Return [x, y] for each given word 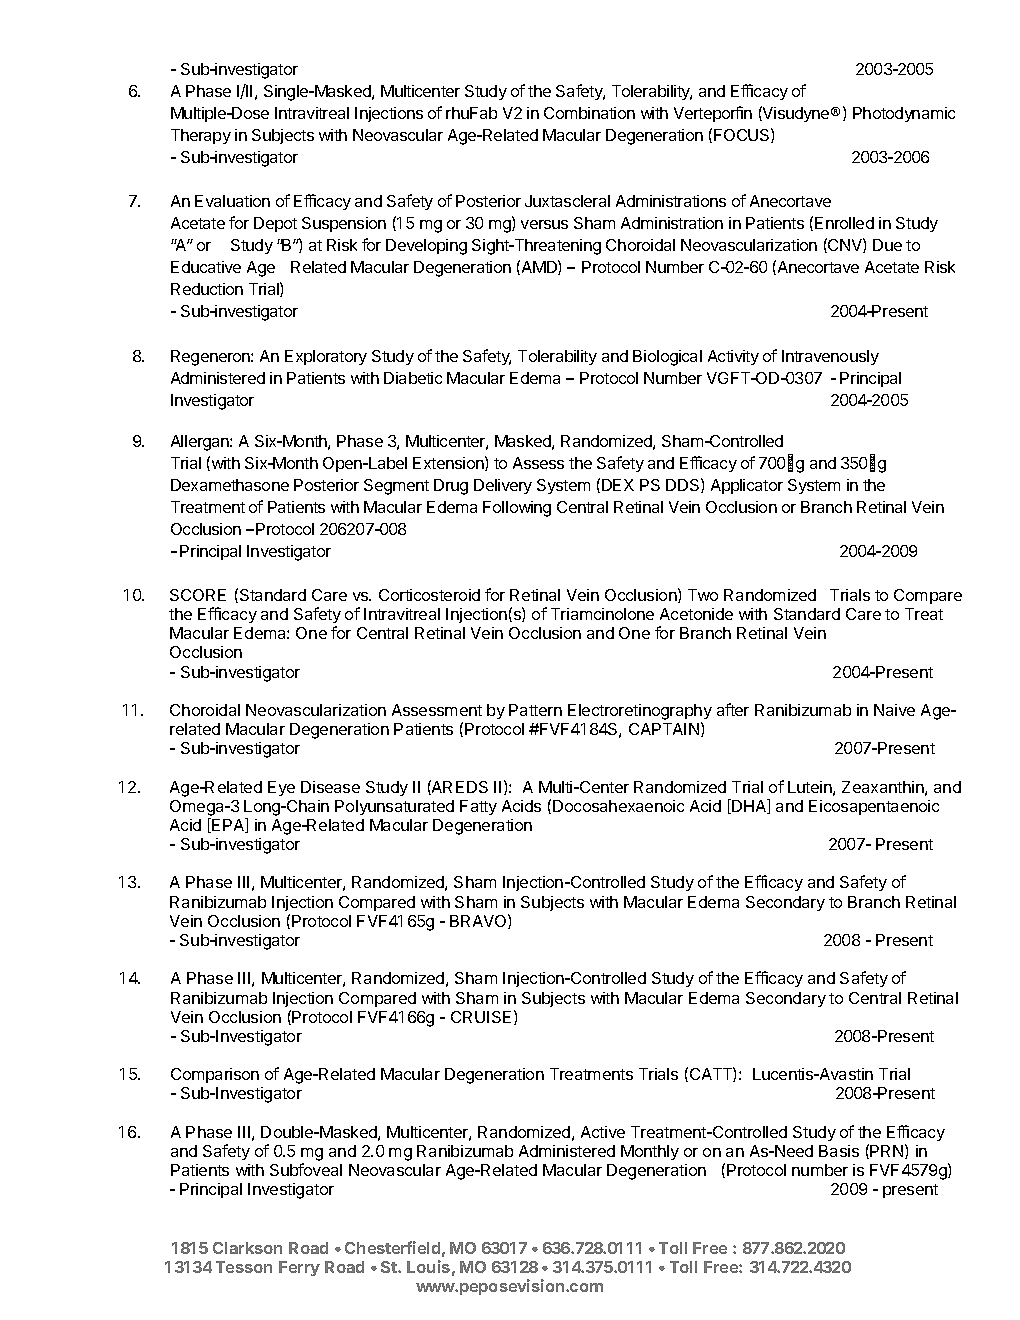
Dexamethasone [230, 485]
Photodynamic [904, 114]
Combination [589, 113]
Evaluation [232, 201]
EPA [228, 825]
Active [603, 1132]
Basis [839, 1151]
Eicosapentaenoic [874, 807]
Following [517, 509]
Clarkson [247, 1248]
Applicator [747, 486]
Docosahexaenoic [618, 806]
